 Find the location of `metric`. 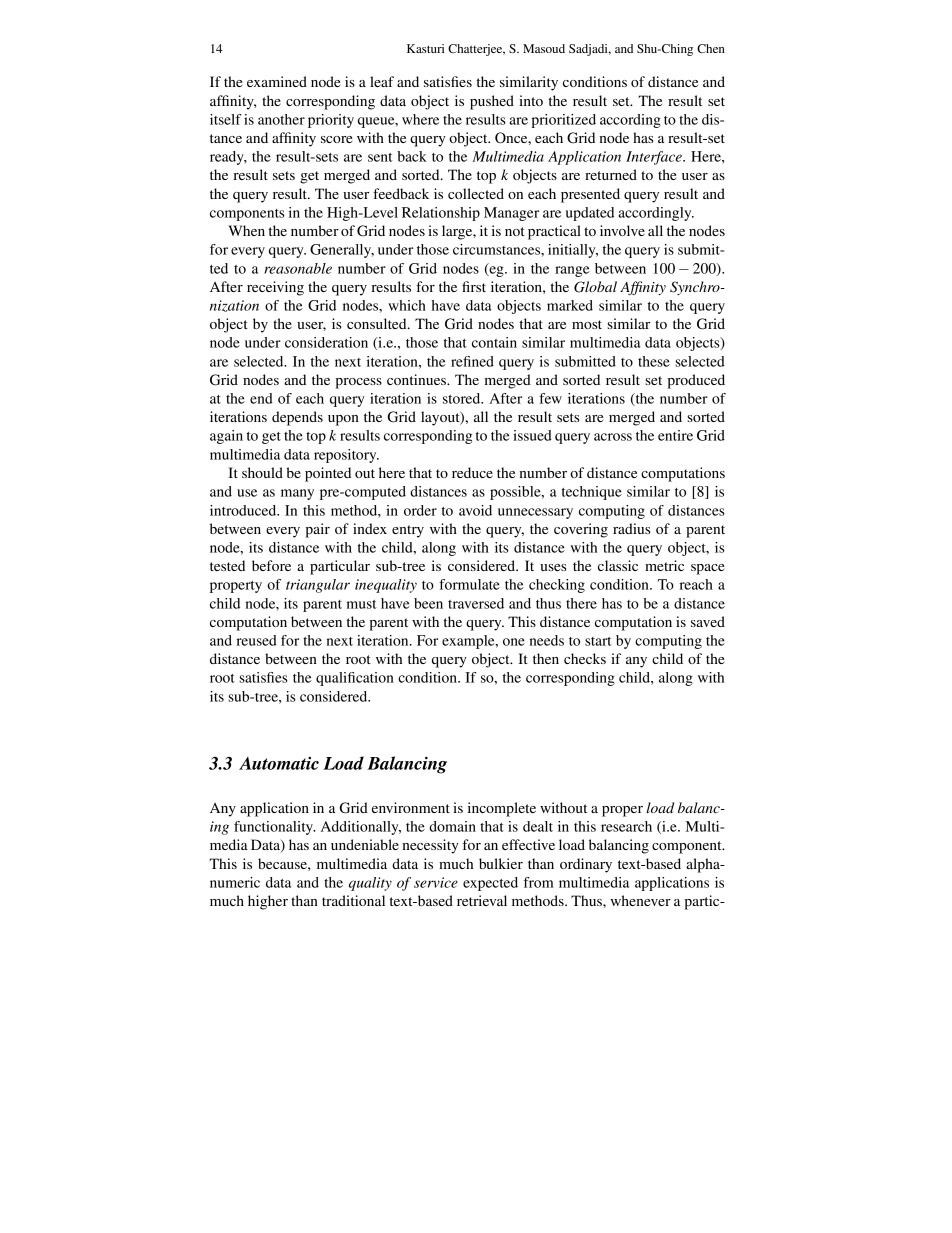

metric is located at coordinates (664, 565).
